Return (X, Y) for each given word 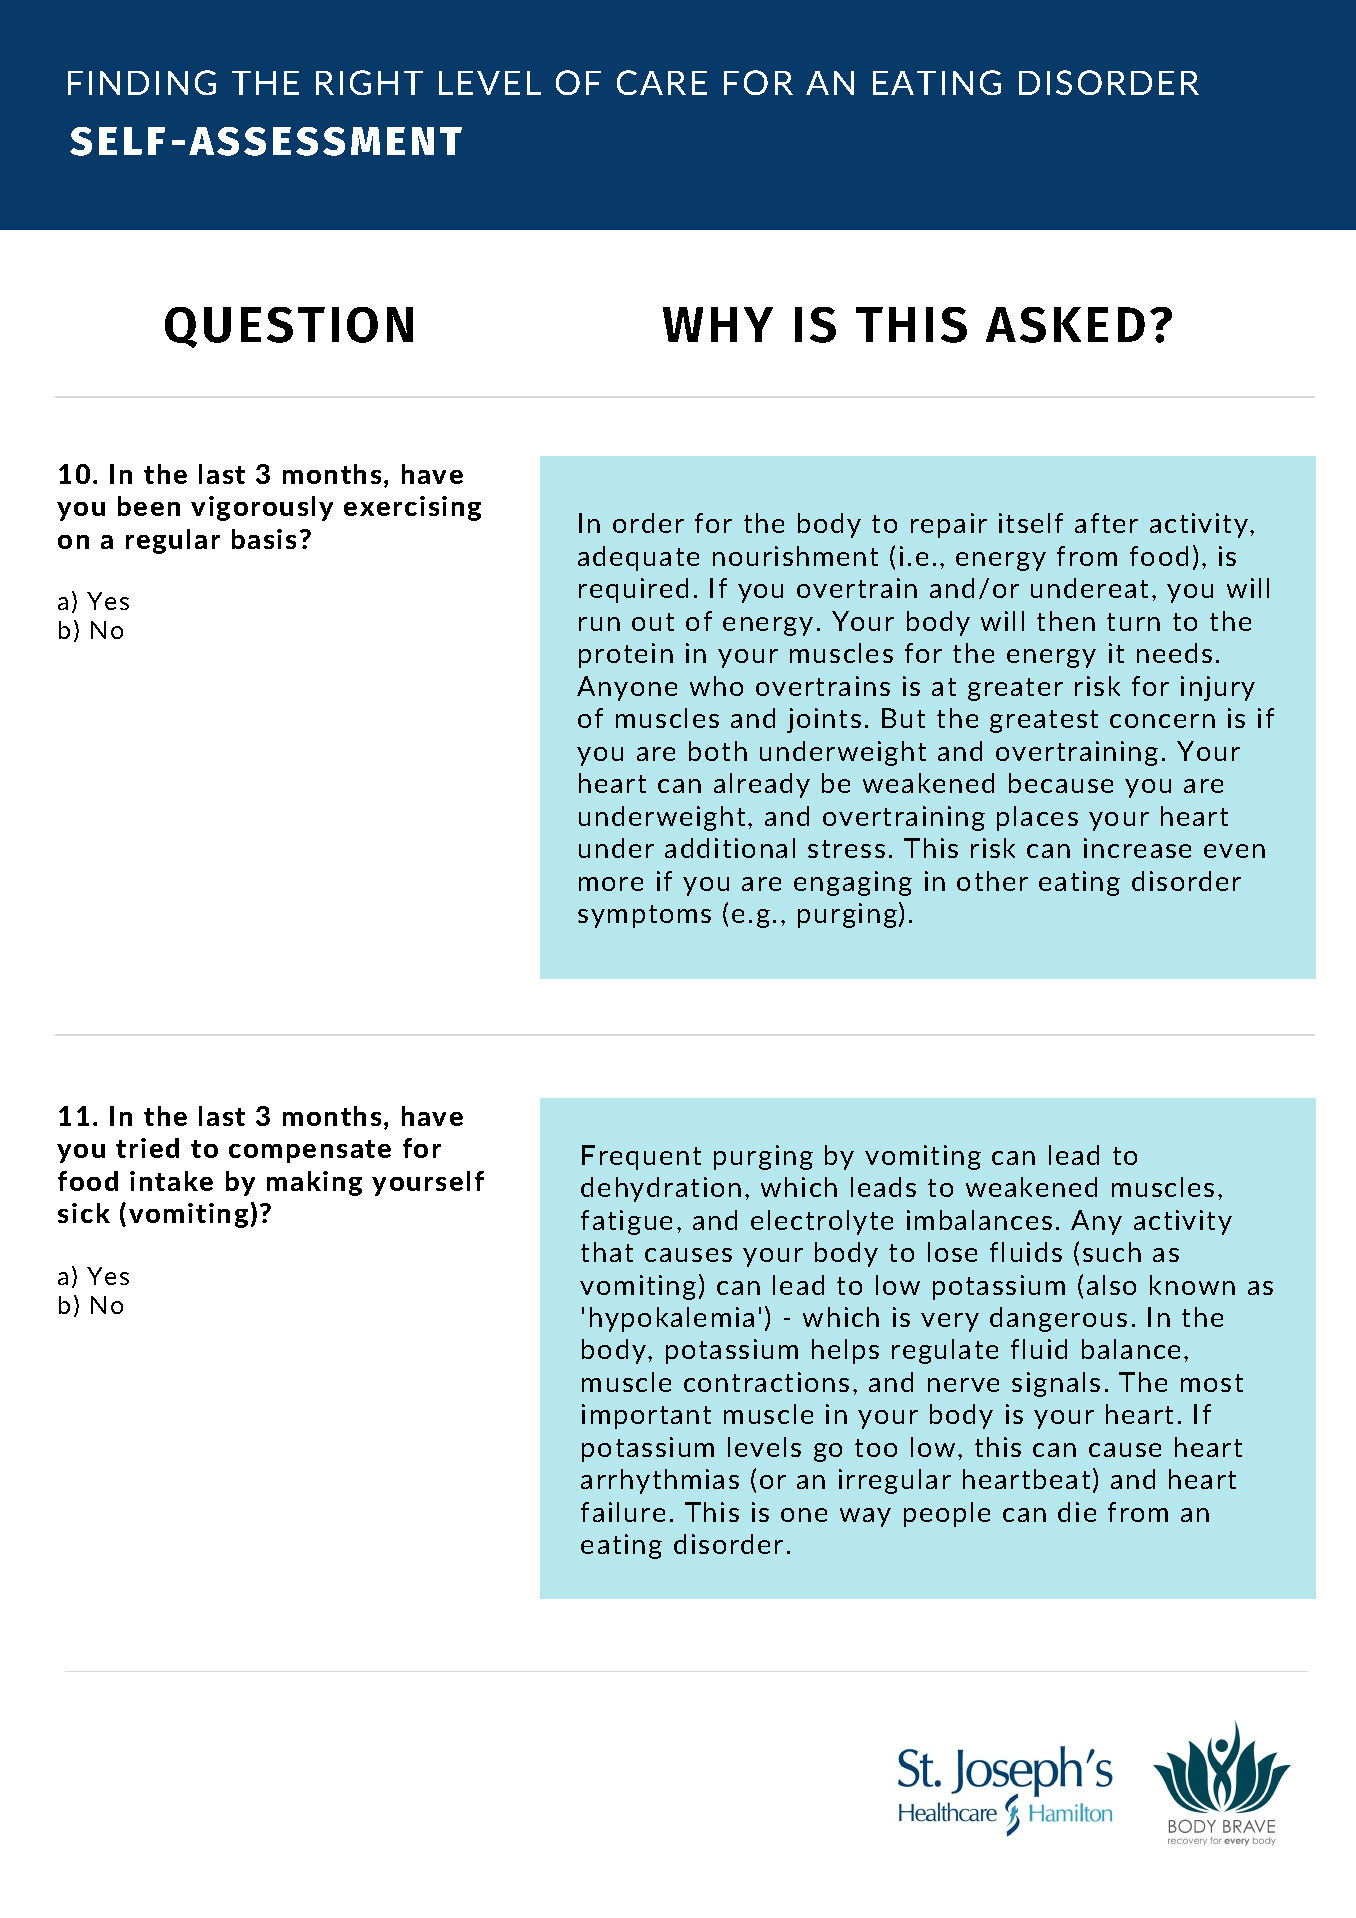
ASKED (1065, 325)
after (1106, 523)
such (1112, 1252)
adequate (638, 558)
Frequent (641, 1157)
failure (623, 1512)
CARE (662, 82)
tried (147, 1148)
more (611, 884)
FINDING (142, 82)
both (718, 751)
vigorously (262, 508)
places (1037, 818)
